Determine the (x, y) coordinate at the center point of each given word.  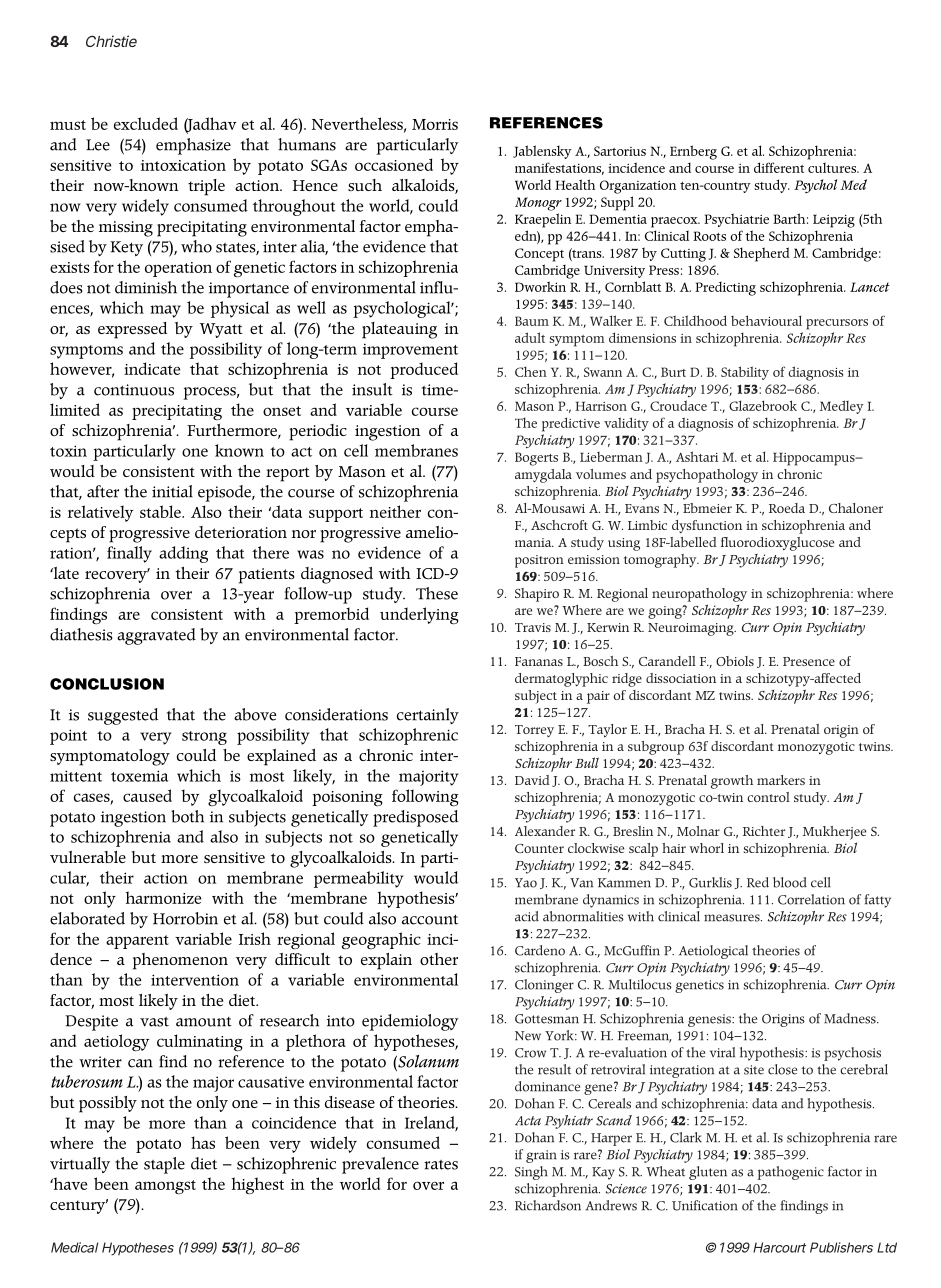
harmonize (163, 897)
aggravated (156, 636)
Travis (533, 627)
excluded (146, 123)
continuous (134, 390)
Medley (841, 407)
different (779, 167)
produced (424, 370)
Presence (809, 661)
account (430, 919)
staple (164, 1165)
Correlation (811, 899)
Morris (435, 124)
